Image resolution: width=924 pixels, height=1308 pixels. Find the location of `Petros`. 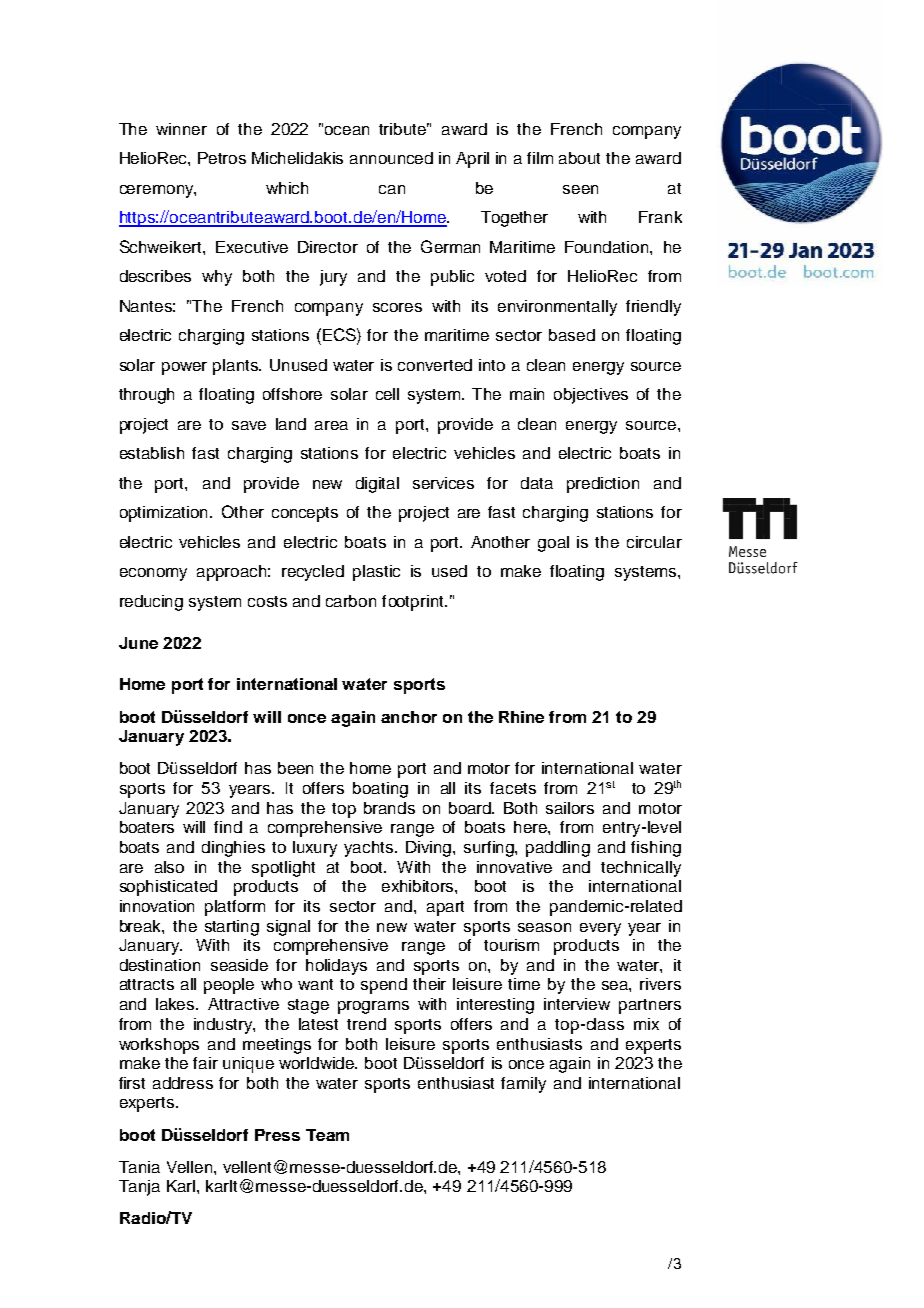

Petros is located at coordinates (222, 158).
